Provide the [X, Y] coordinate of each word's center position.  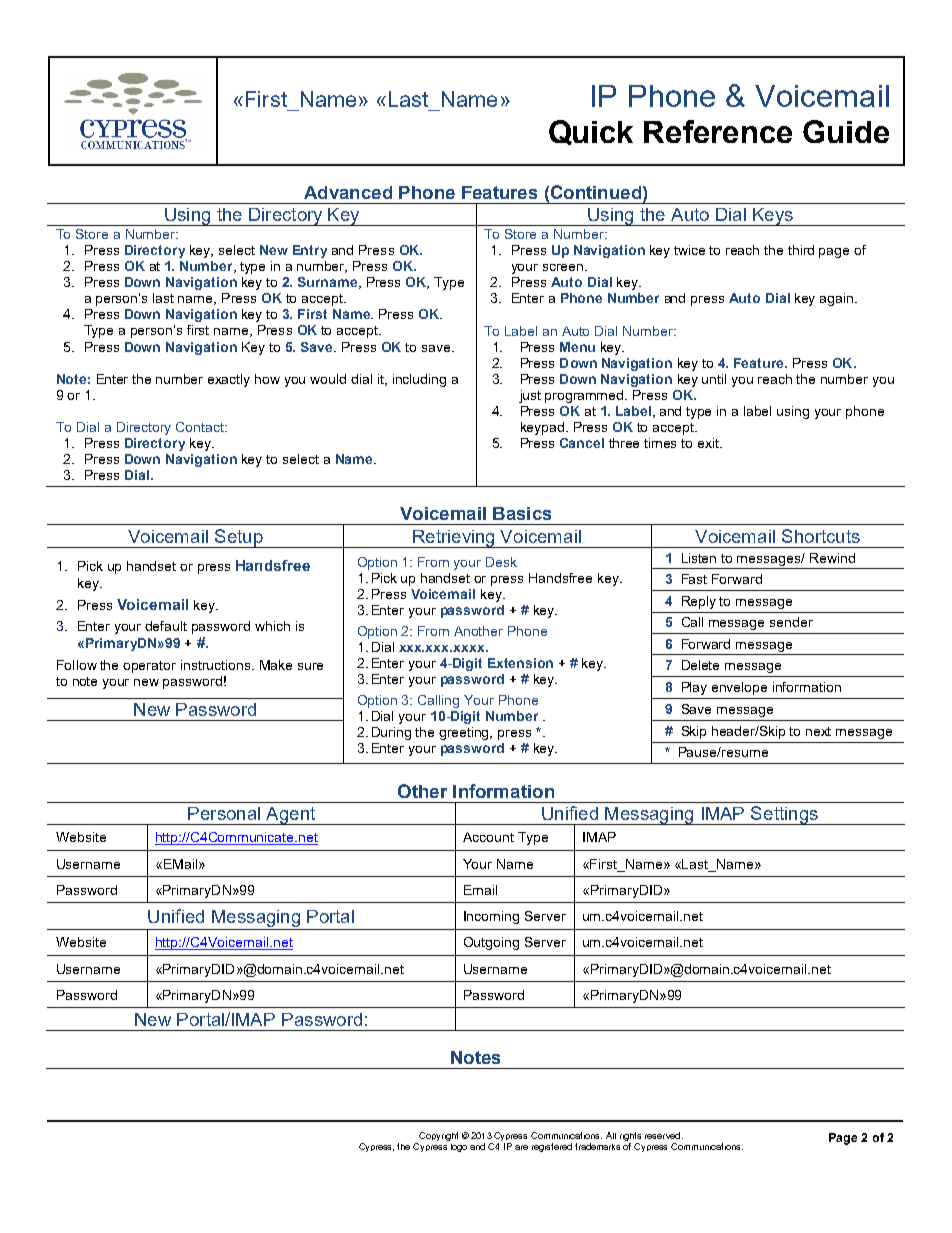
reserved [662, 1135]
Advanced [348, 192]
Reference [718, 131]
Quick [591, 132]
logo [459, 1148]
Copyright [438, 1136]
